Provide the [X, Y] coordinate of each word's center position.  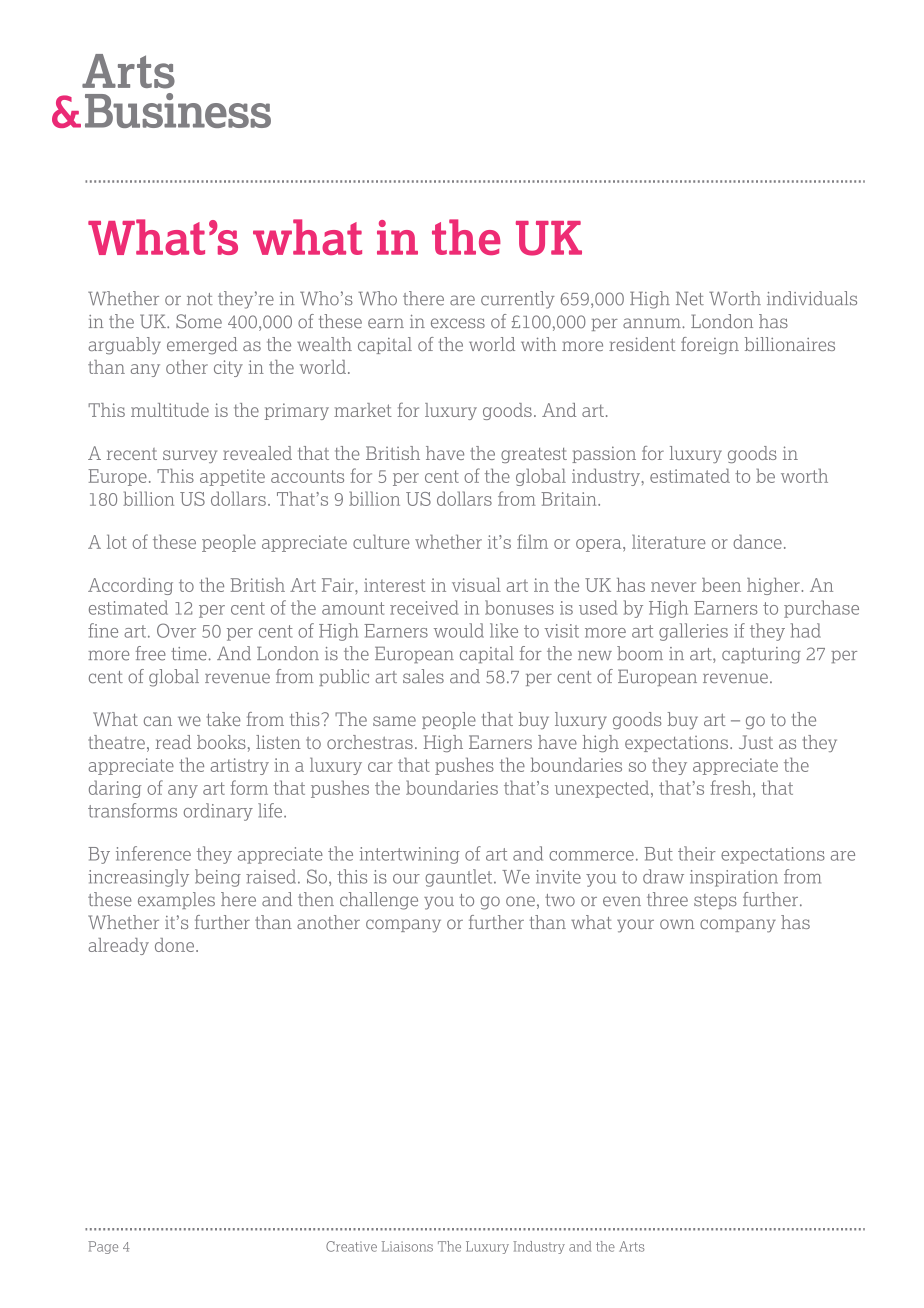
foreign [710, 346]
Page [103, 1247]
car [380, 767]
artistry [240, 766]
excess [458, 323]
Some [199, 321]
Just [756, 742]
